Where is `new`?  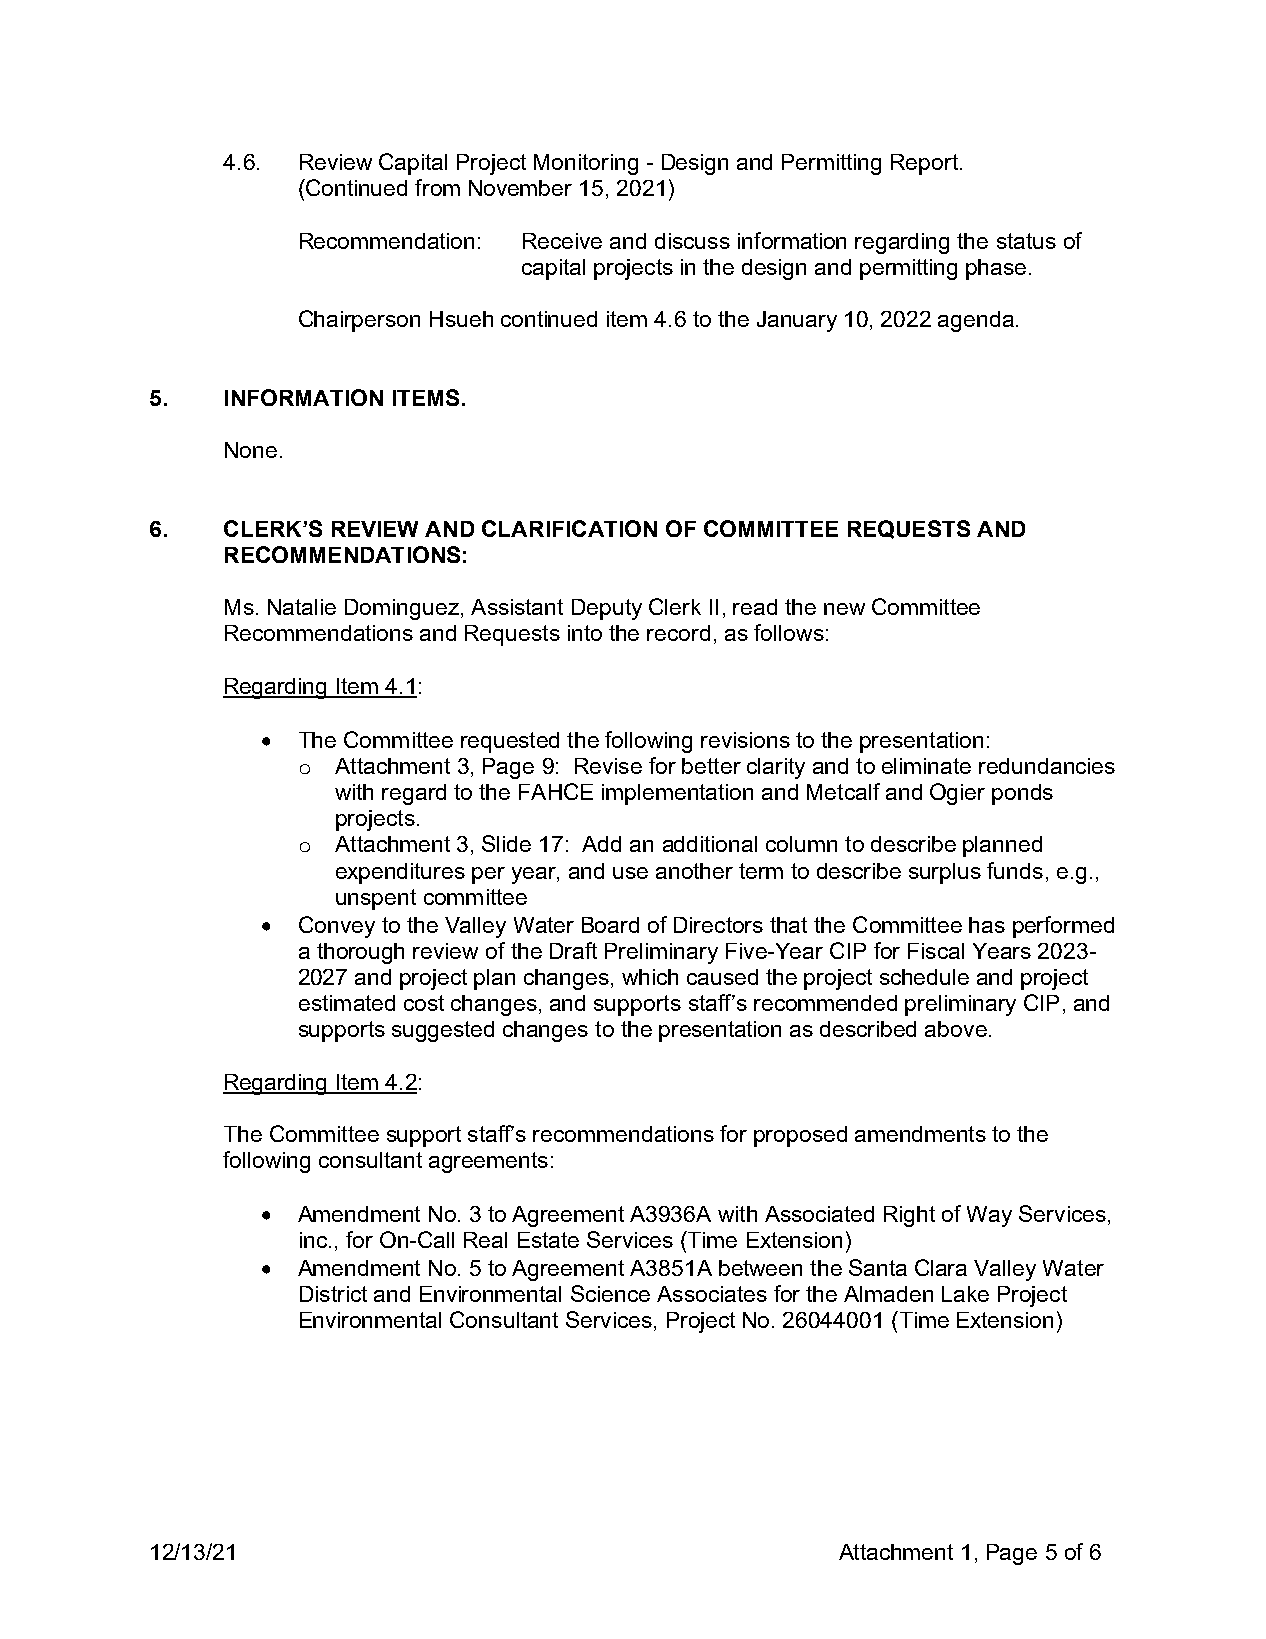
new is located at coordinates (844, 609).
